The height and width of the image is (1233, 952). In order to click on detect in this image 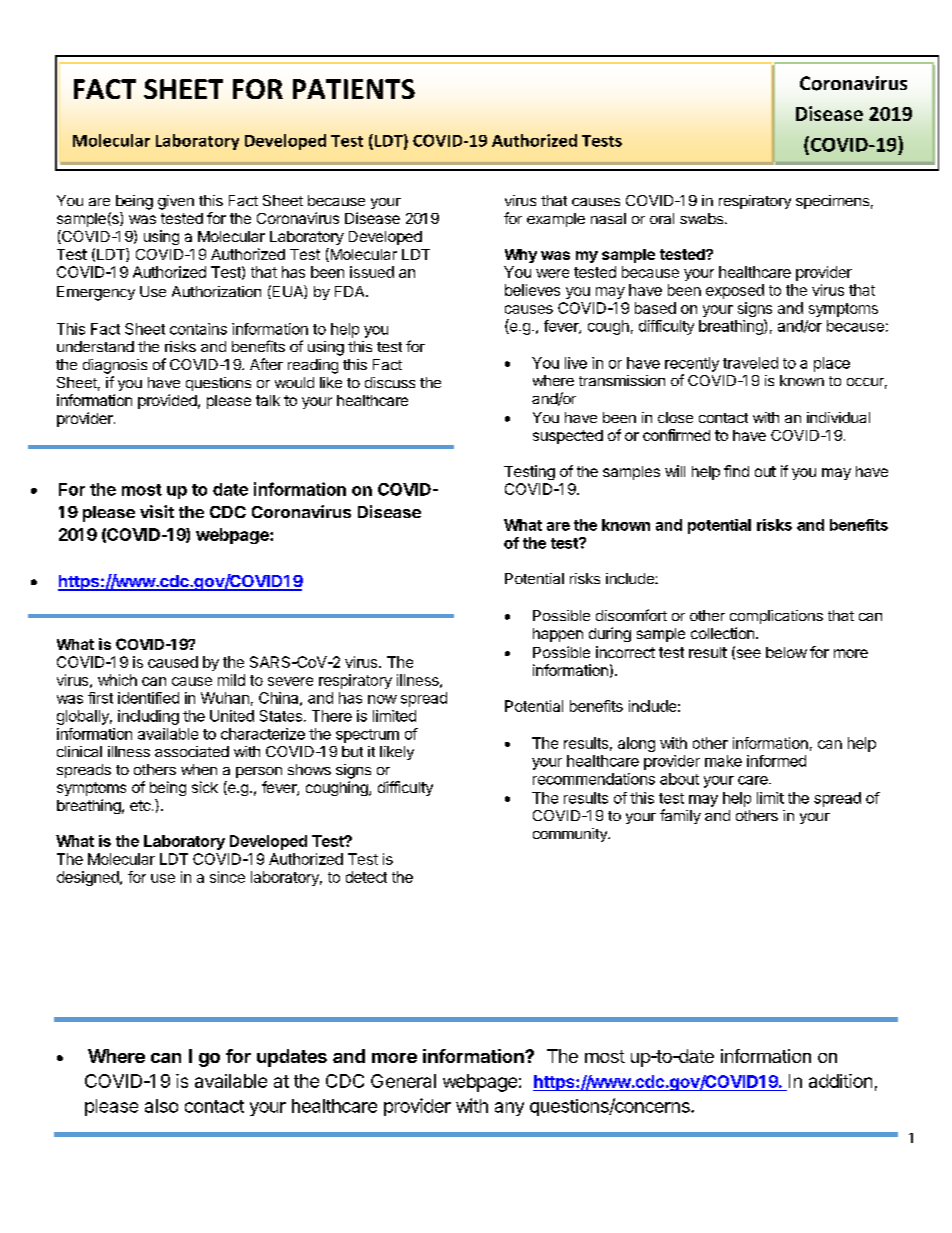, I will do `click(366, 877)`.
